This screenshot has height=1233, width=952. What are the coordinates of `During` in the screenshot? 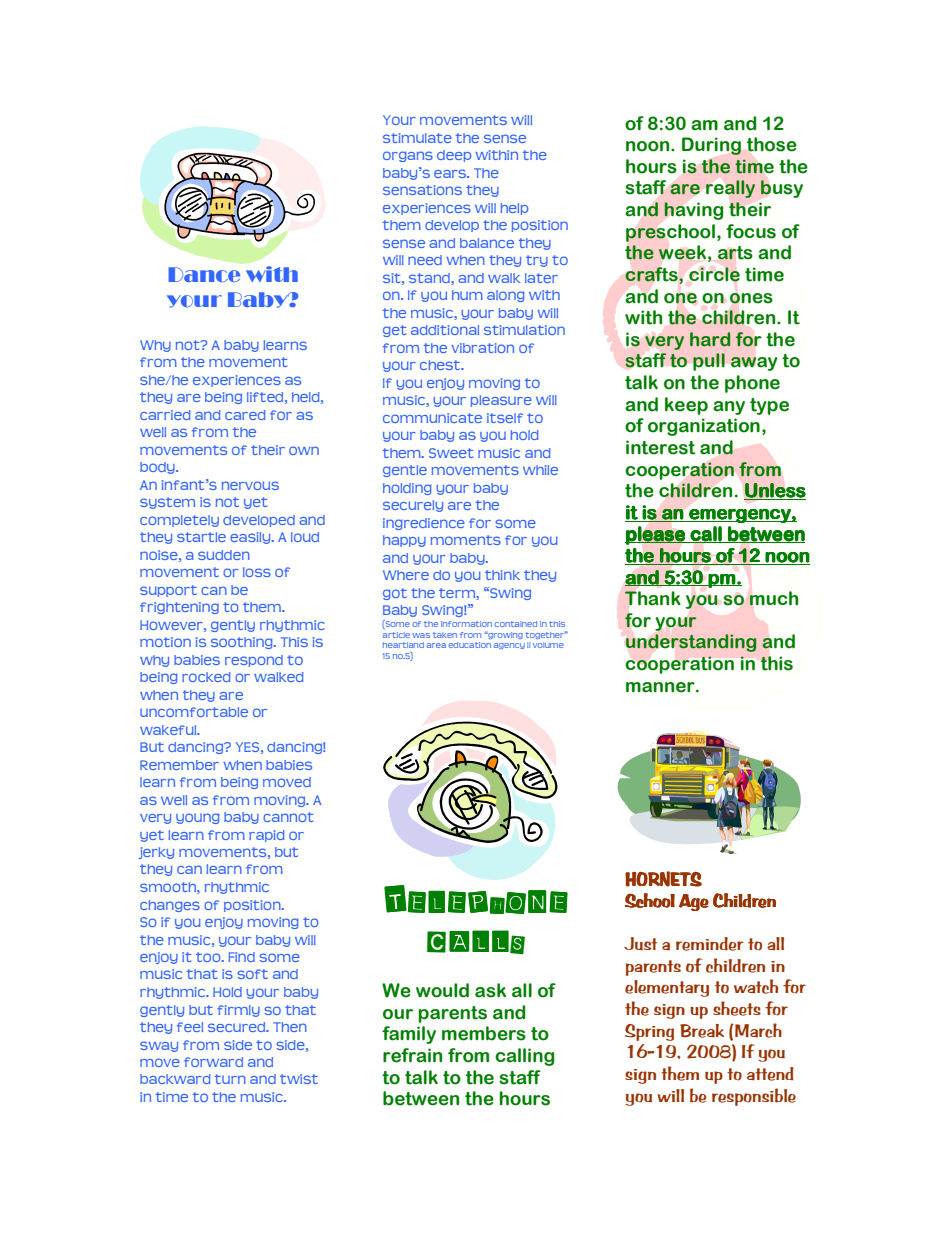 It's located at (711, 146).
